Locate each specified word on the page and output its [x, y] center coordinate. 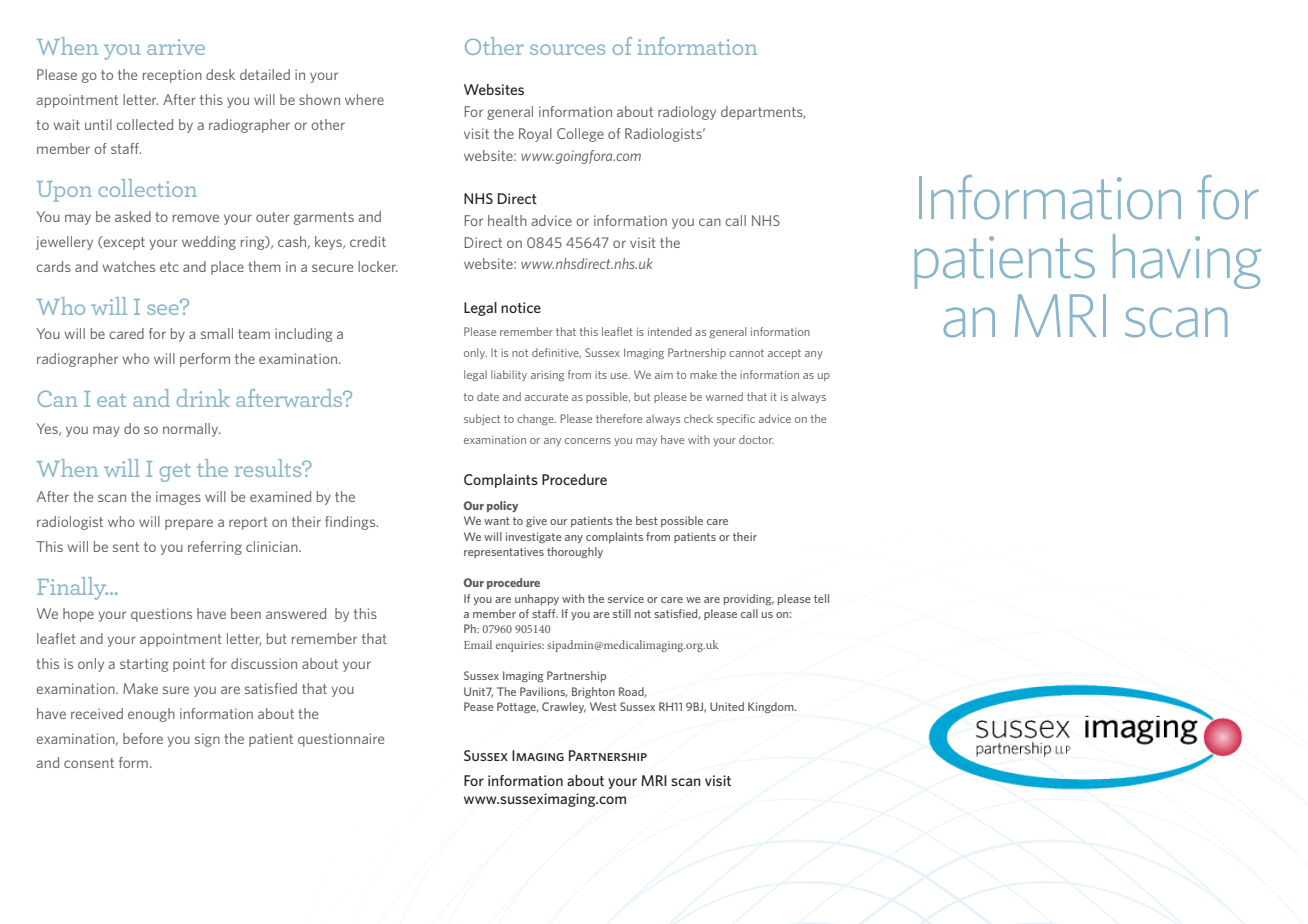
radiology [687, 113]
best [647, 520]
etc [169, 267]
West [603, 706]
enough [151, 715]
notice [521, 307]
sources [567, 49]
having [1187, 261]
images [178, 498]
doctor [756, 439]
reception [172, 76]
